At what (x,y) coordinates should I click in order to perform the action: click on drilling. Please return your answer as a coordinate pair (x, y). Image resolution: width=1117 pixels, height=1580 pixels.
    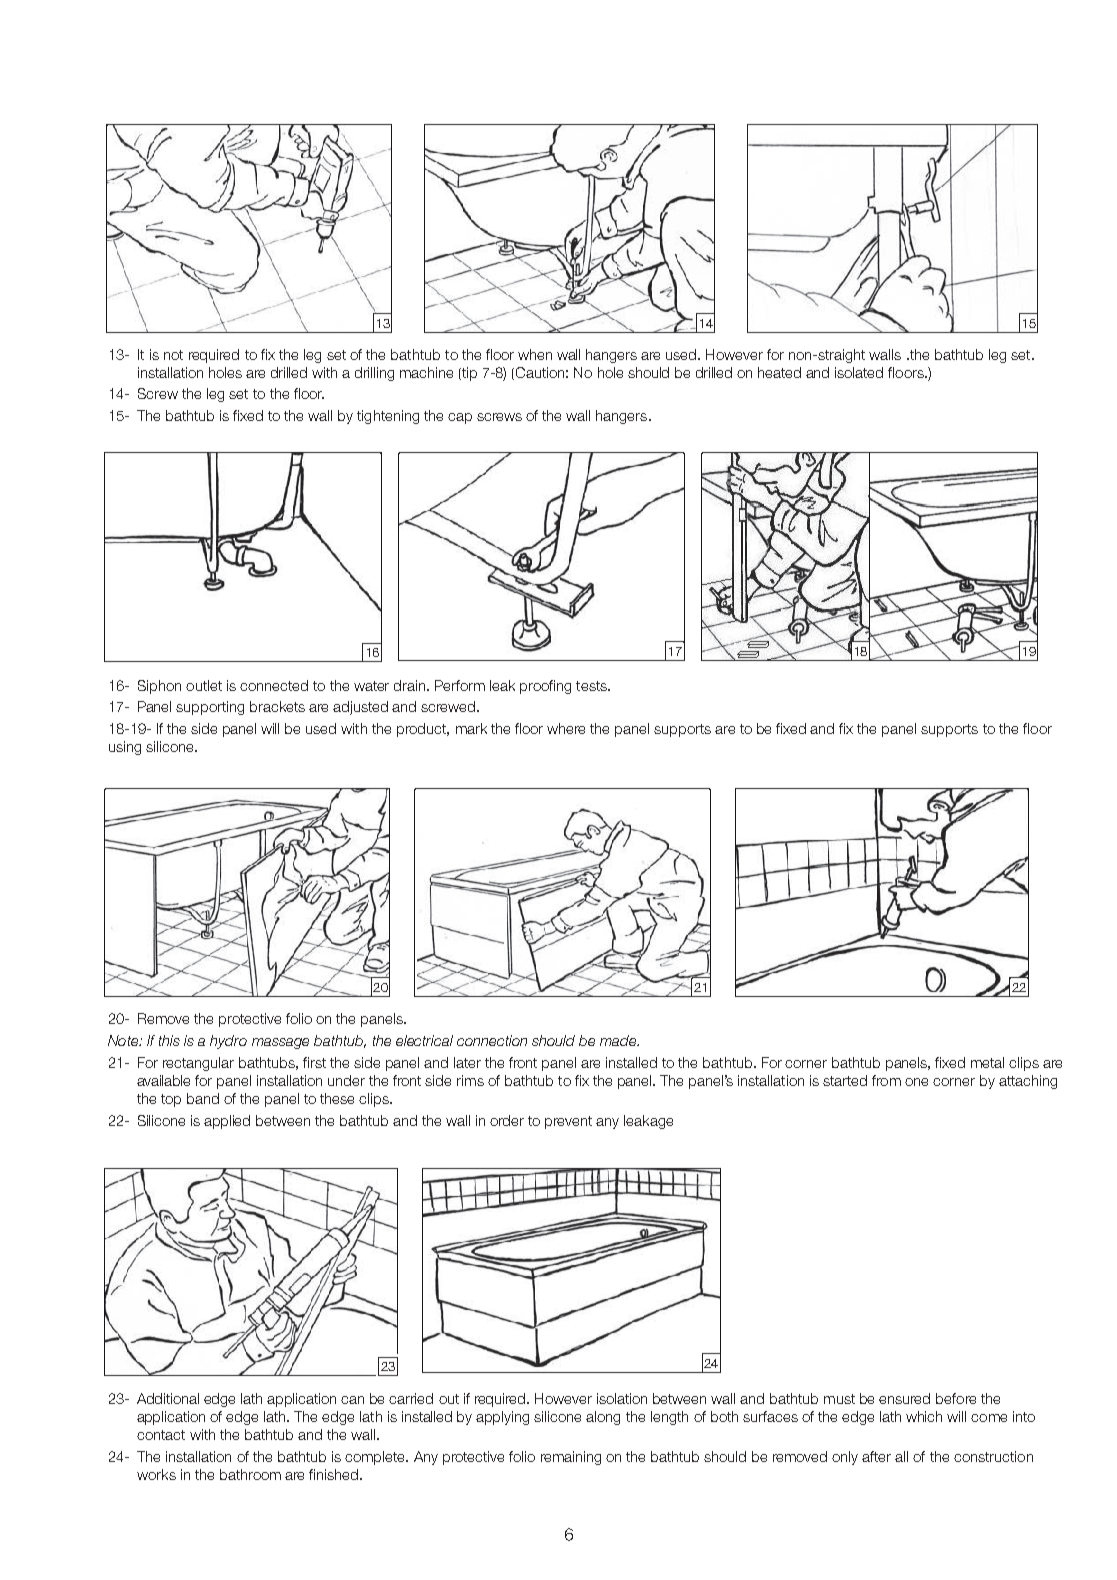
    Looking at the image, I should click on (374, 374).
